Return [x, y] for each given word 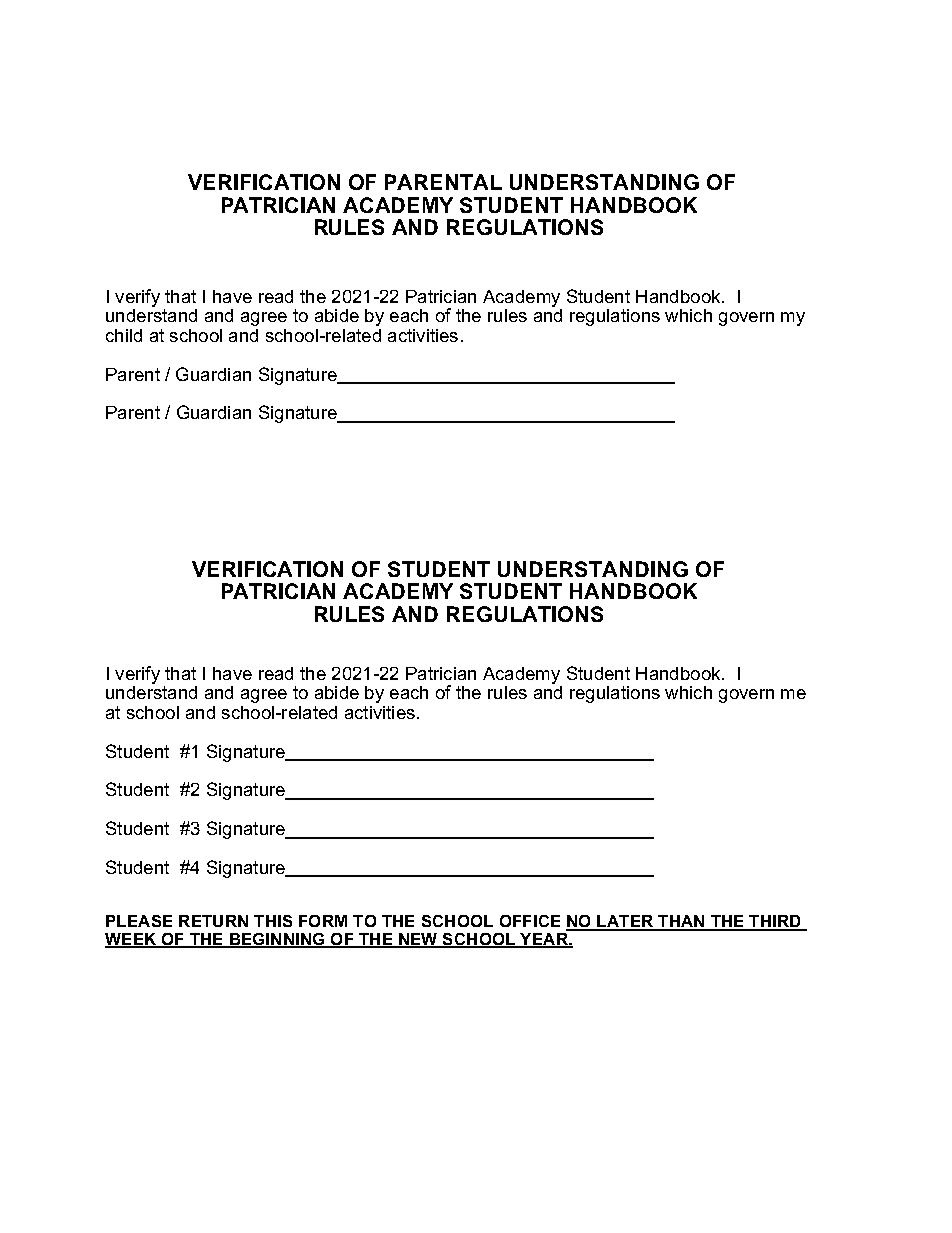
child [124, 335]
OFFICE [530, 921]
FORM [323, 921]
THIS [273, 921]
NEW [418, 940]
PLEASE [139, 921]
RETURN [213, 921]
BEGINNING [277, 940]
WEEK [132, 940]
